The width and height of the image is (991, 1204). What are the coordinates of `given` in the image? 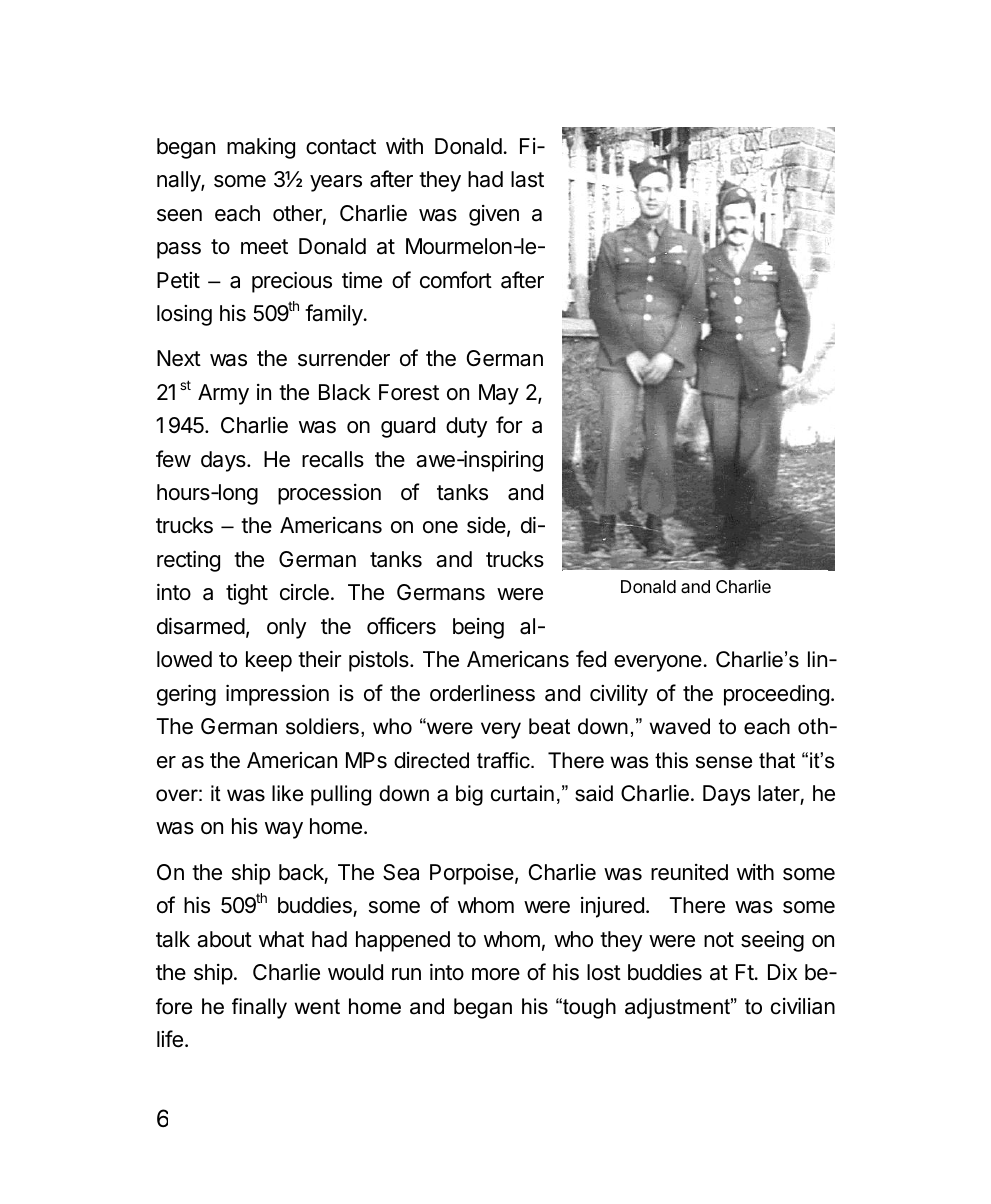 It's located at (494, 215).
